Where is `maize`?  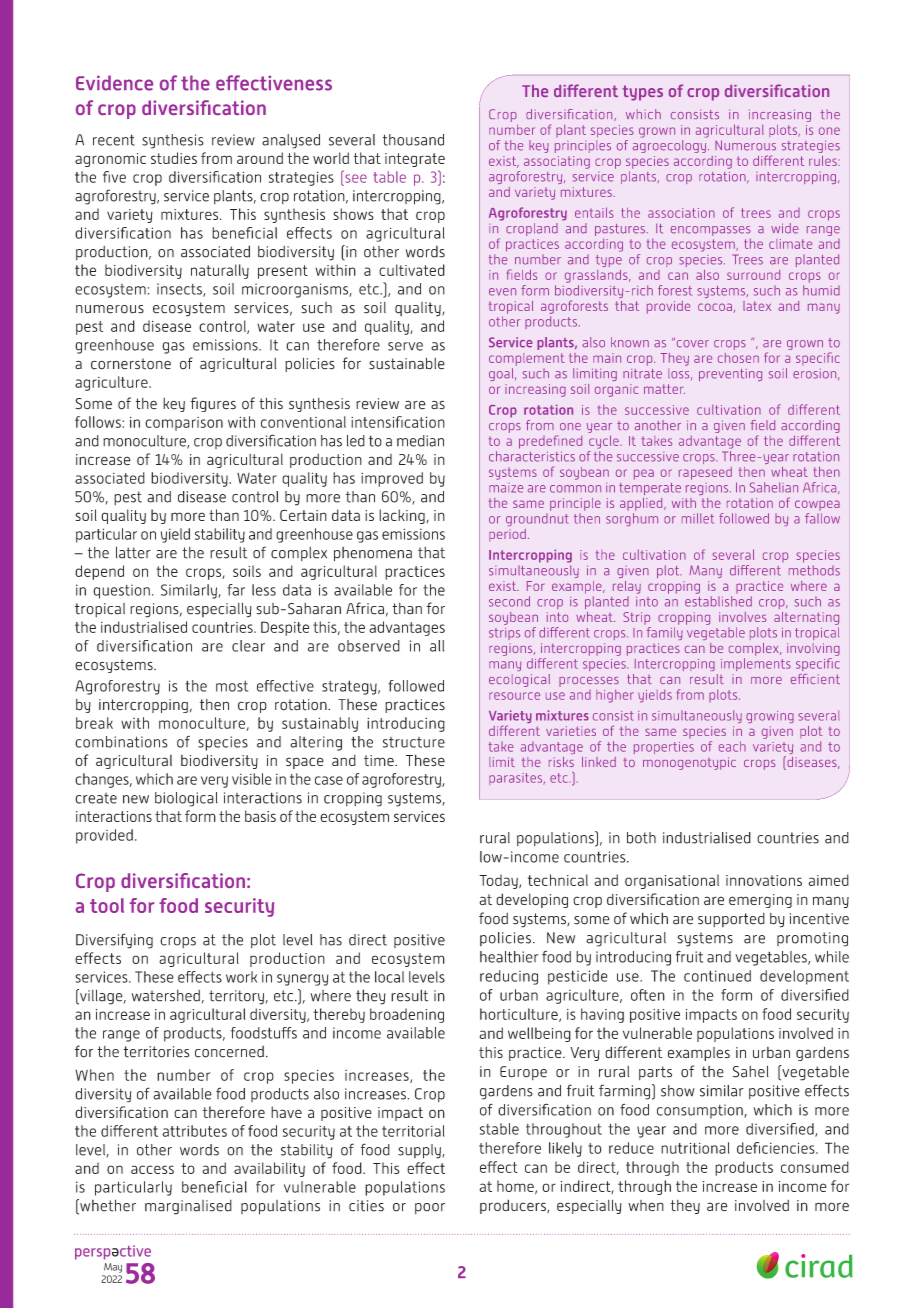
maize is located at coordinates (506, 488).
